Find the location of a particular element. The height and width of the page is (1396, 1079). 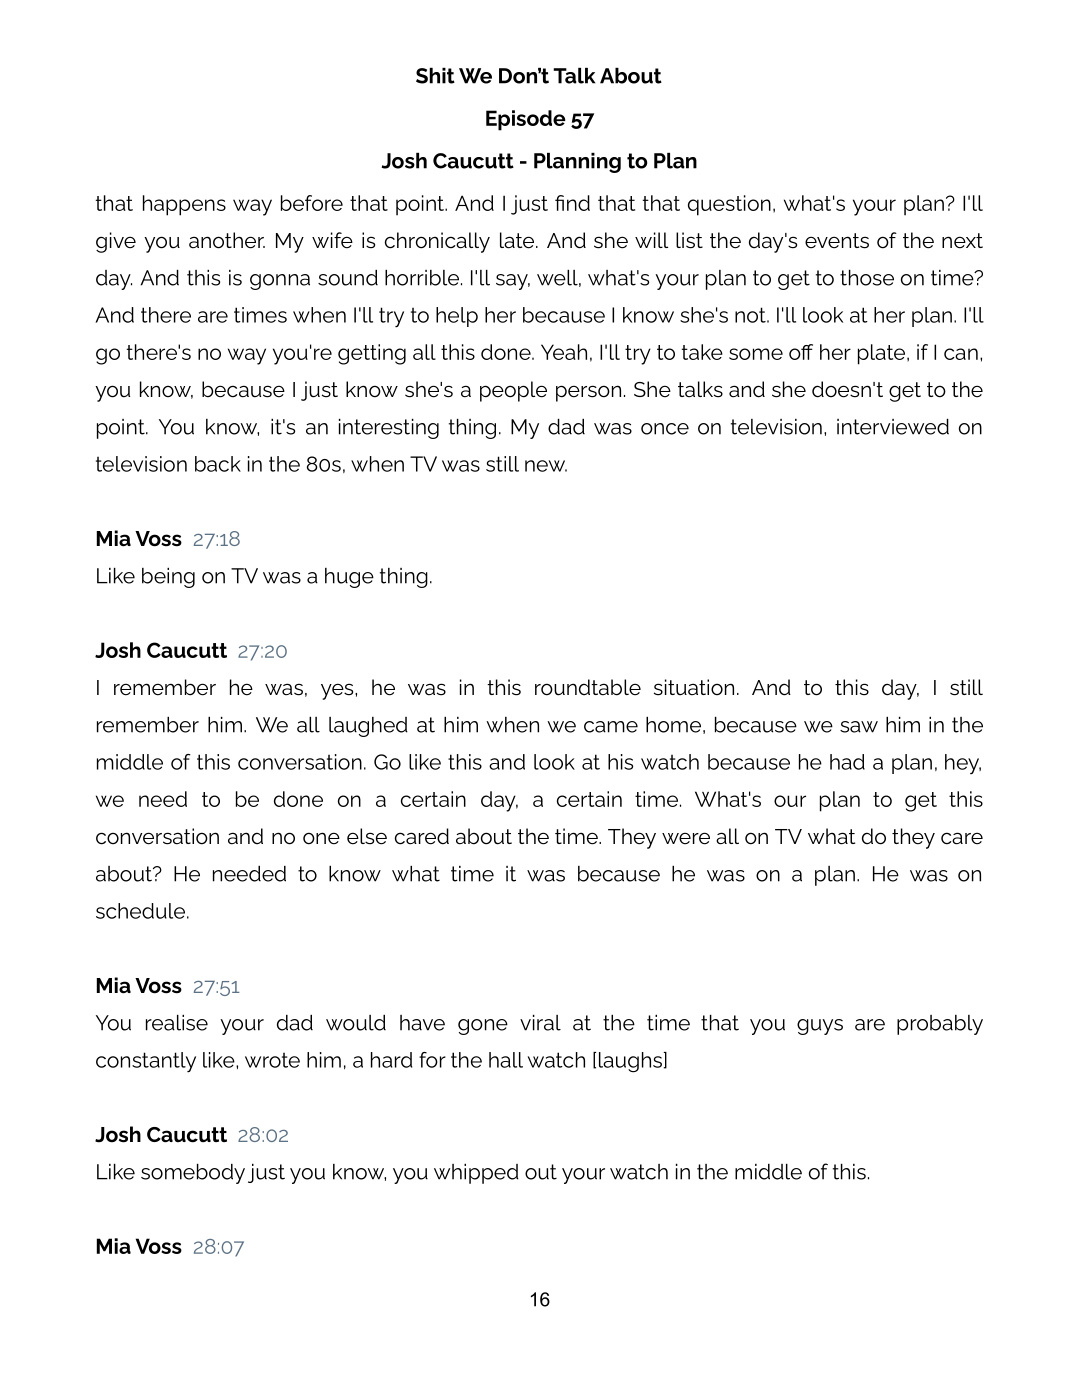

guys is located at coordinates (820, 1027).
